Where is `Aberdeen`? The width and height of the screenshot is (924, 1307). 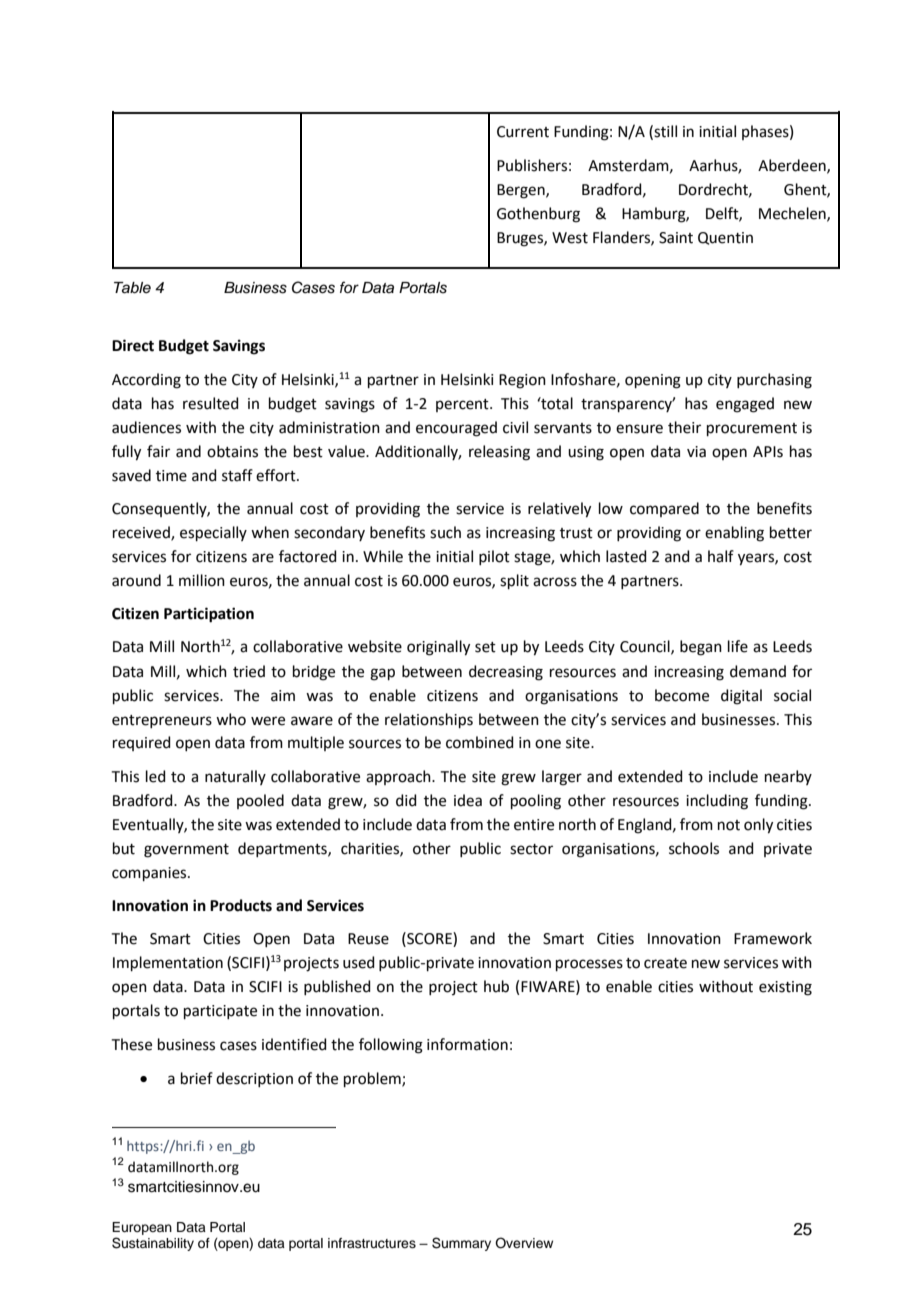
Aberdeen is located at coordinates (793, 166).
